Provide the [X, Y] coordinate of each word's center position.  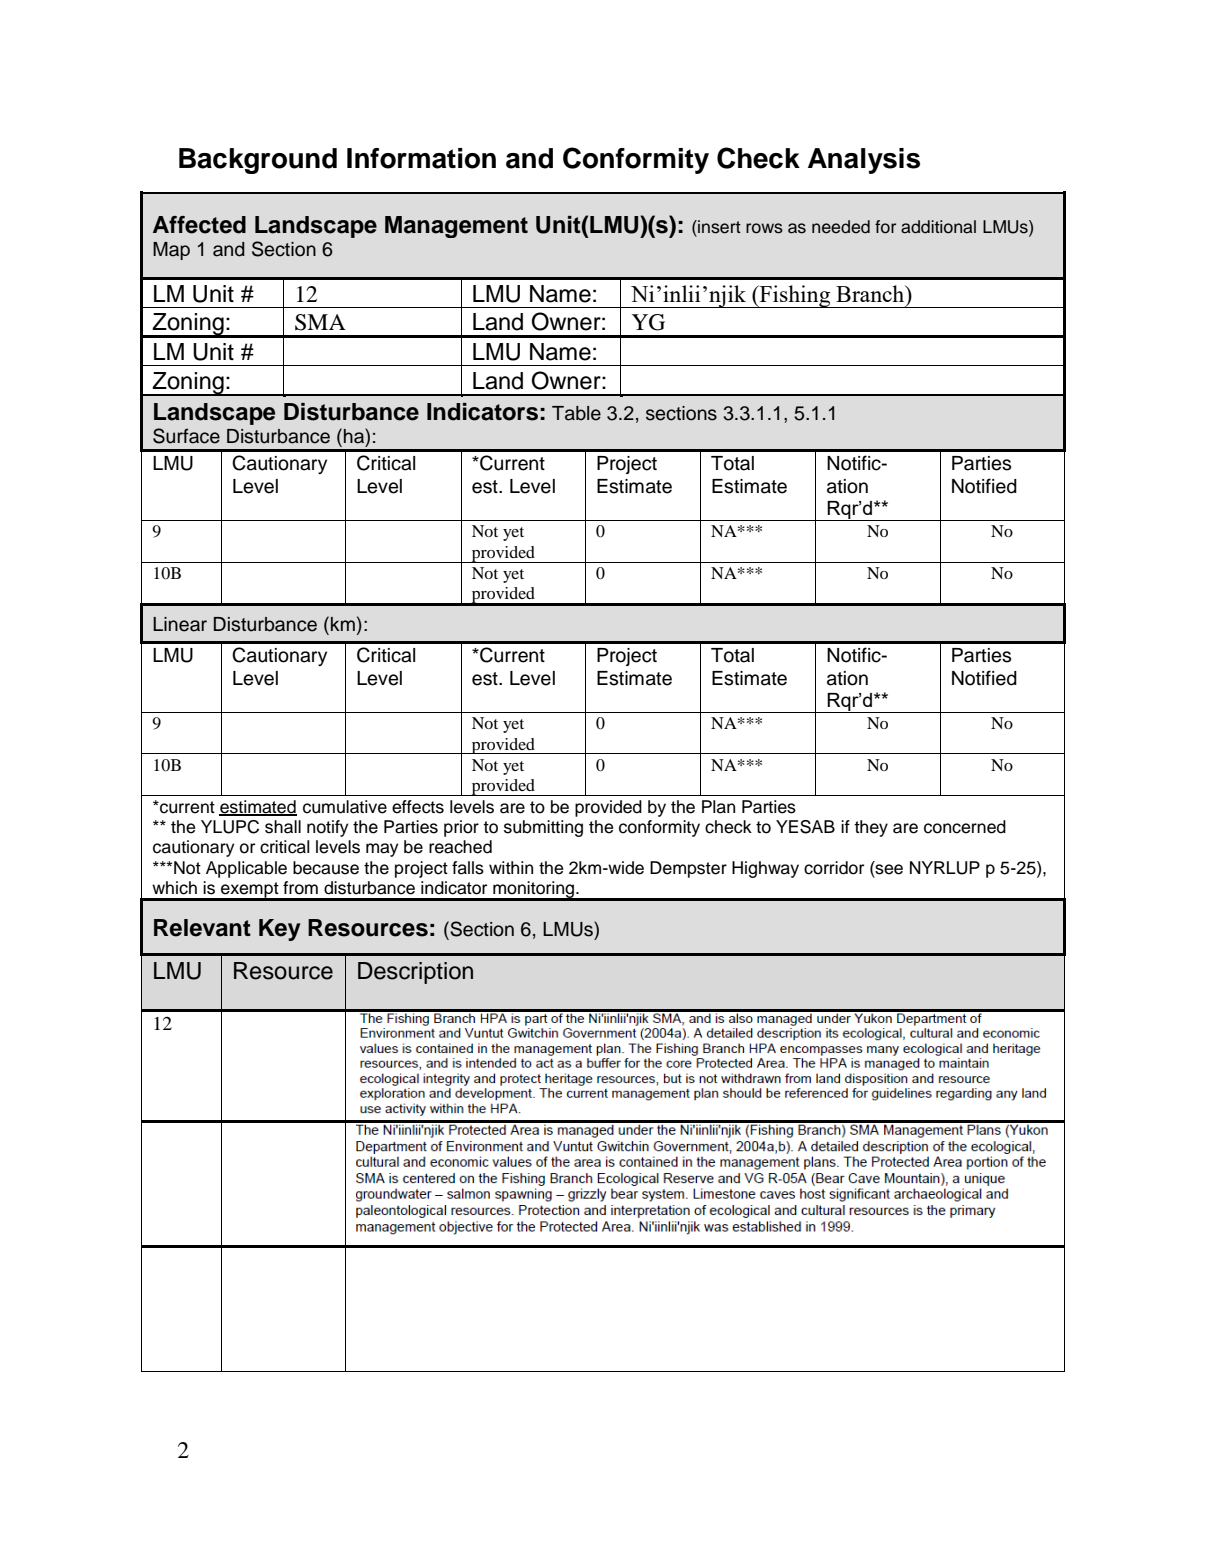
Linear [180, 624]
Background [258, 161]
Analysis [864, 161]
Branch [871, 293]
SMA [320, 322]
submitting [543, 828]
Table [576, 413]
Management [456, 227]
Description [415, 973]
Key [280, 930]
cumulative [345, 807]
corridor [834, 868]
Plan [718, 807]
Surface [186, 436]
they [871, 828]
